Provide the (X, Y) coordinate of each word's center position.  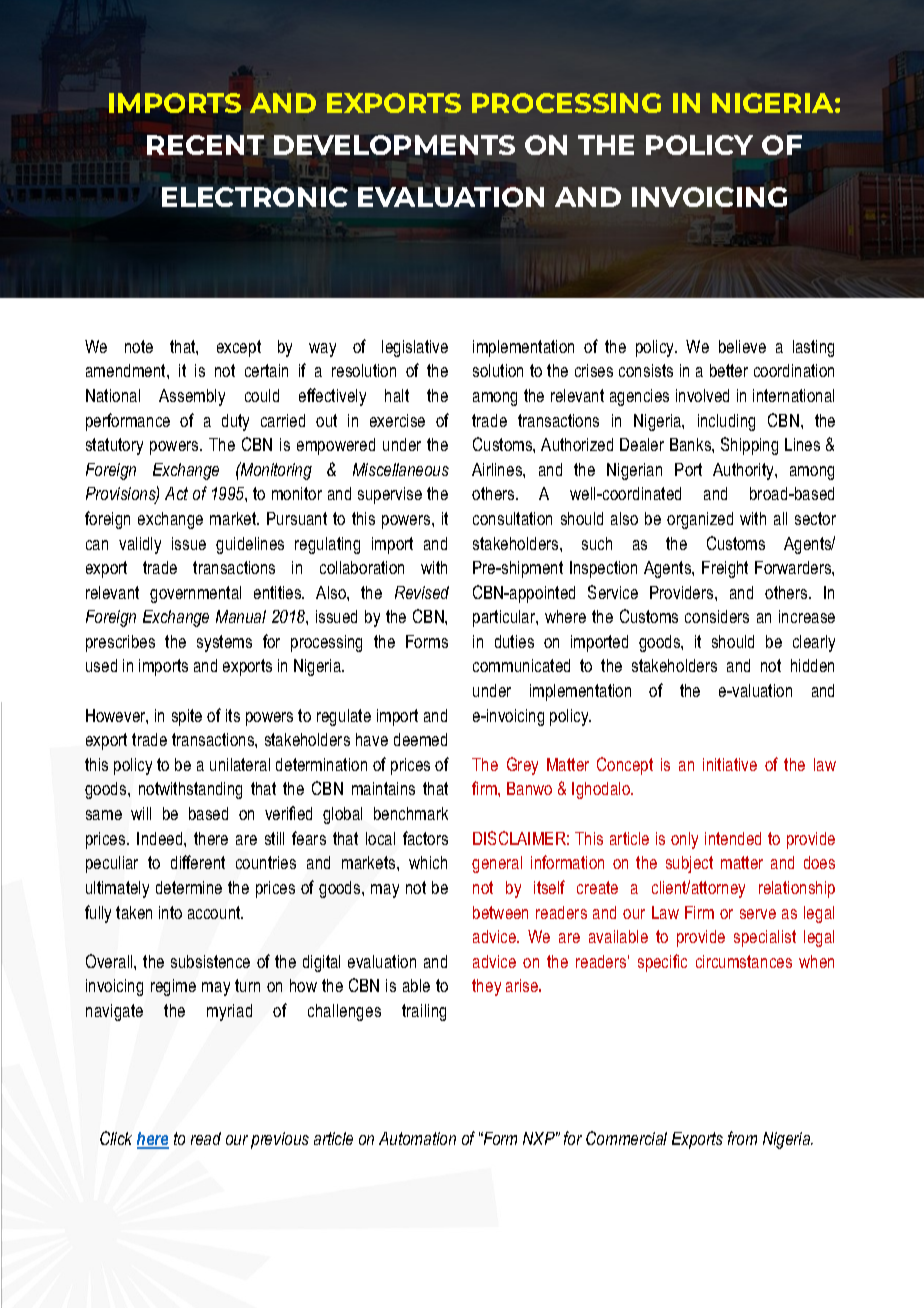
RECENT (205, 145)
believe (742, 346)
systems (224, 643)
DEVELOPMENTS (394, 145)
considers (717, 616)
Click (116, 1138)
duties (514, 641)
